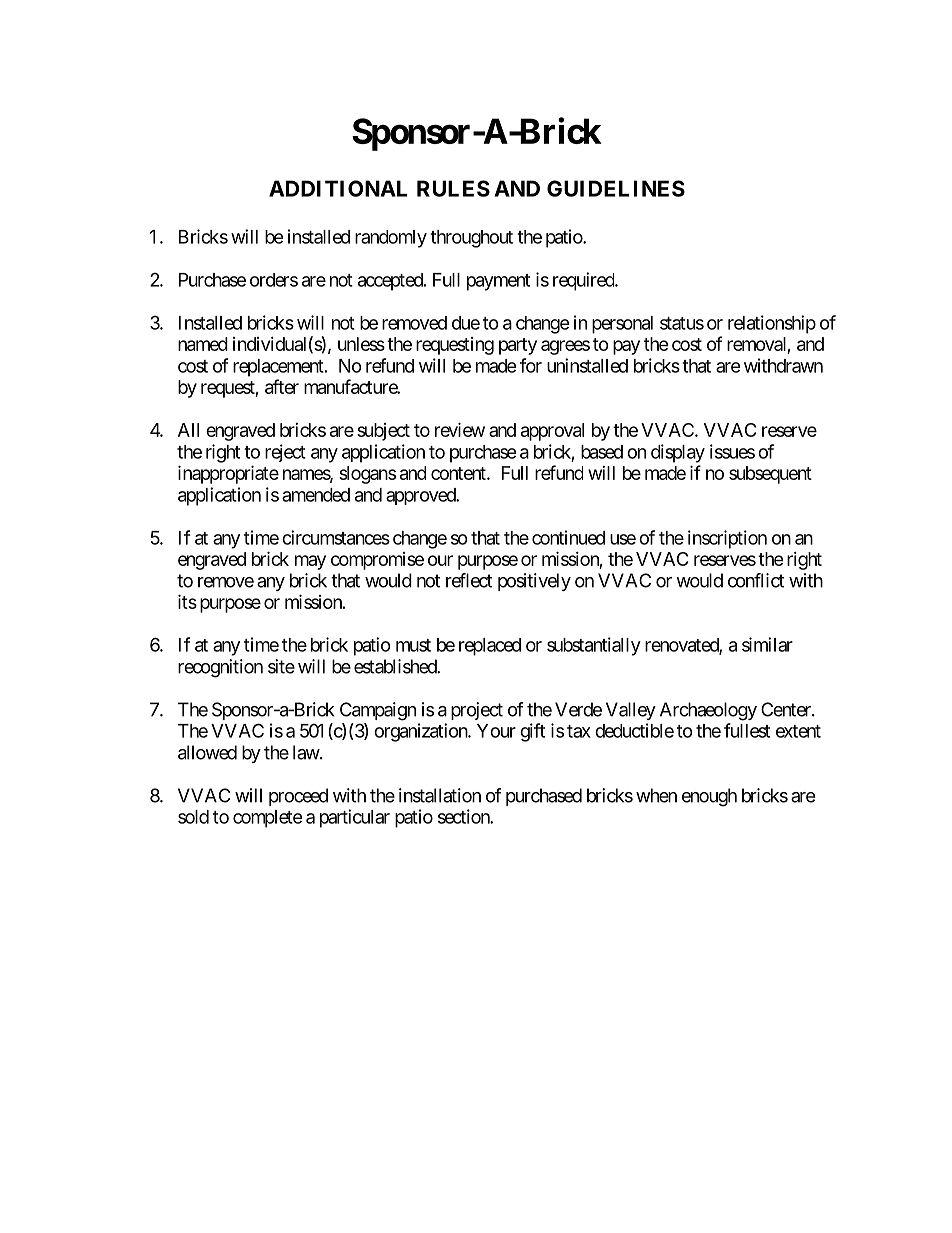 Image resolution: width=952 pixels, height=1233 pixels. I want to click on ADDITIONAL, so click(338, 188).
